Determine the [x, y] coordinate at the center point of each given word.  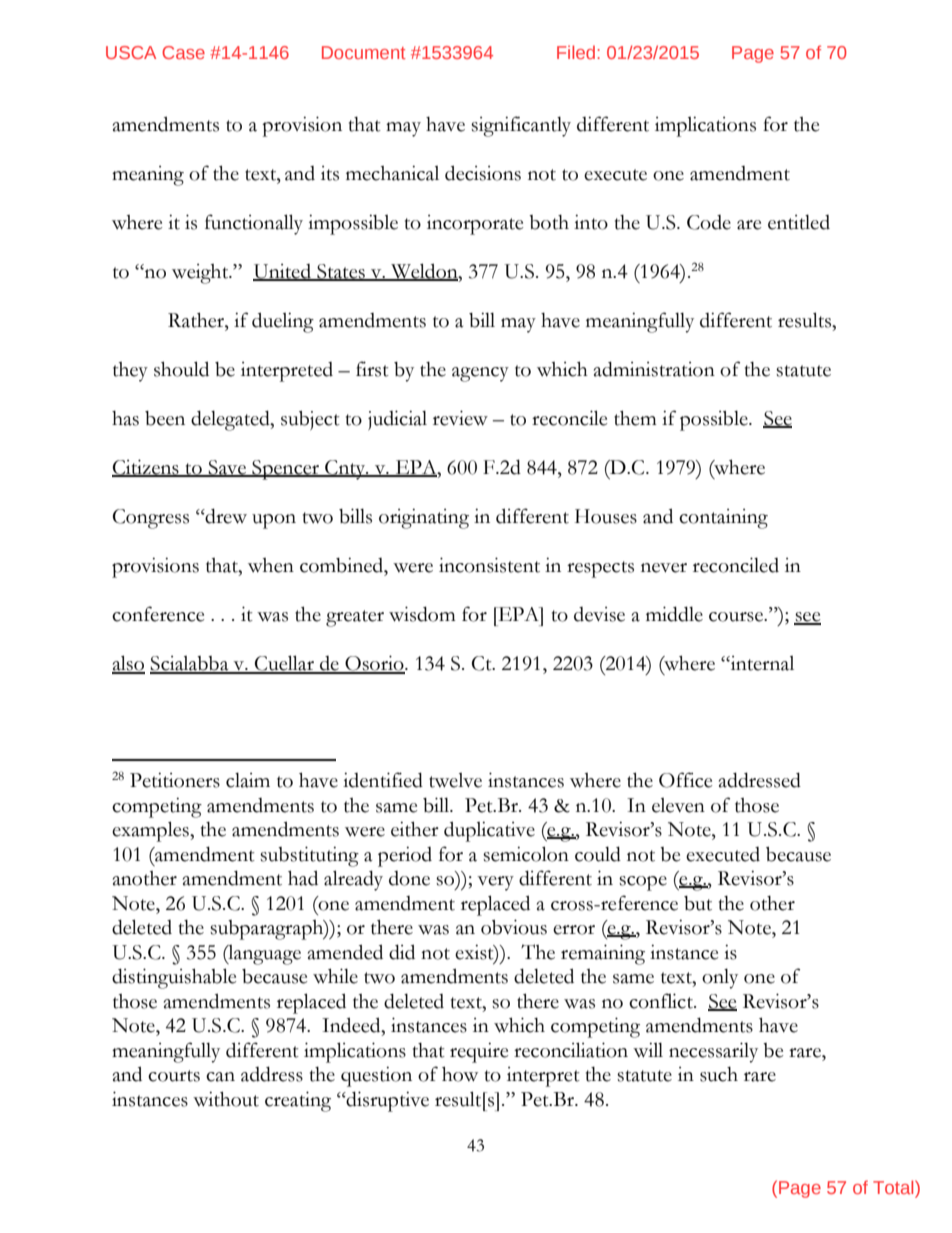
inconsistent [489, 565]
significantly [521, 126]
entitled [799, 222]
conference [158, 614]
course [737, 617]
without [226, 1099]
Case [183, 52]
